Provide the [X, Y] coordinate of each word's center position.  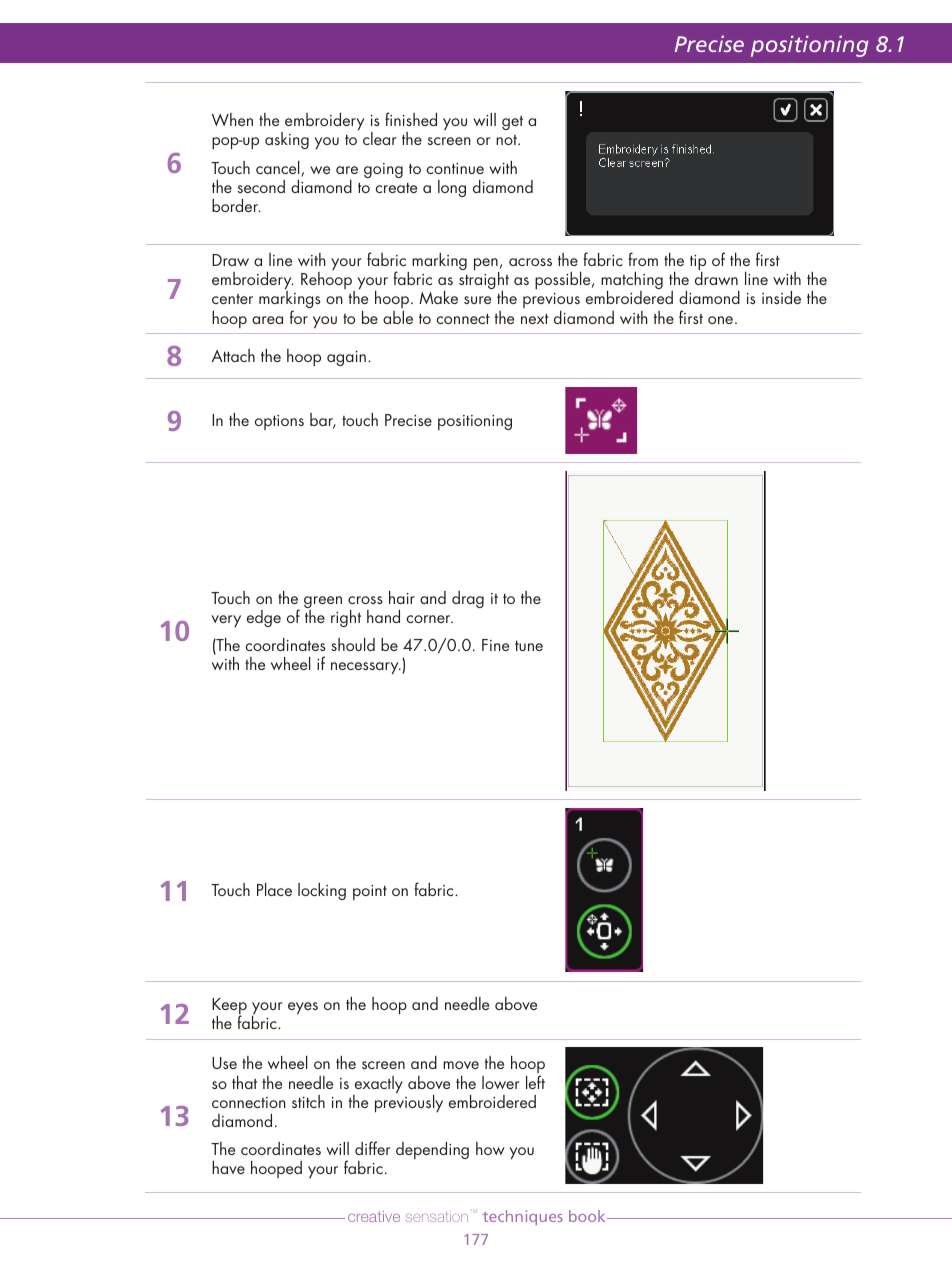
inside [781, 297]
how [490, 1148]
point [370, 892]
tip [698, 264]
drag [468, 599]
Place [274, 889]
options [279, 422]
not [508, 140]
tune [529, 646]
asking [287, 140]
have [228, 1167]
